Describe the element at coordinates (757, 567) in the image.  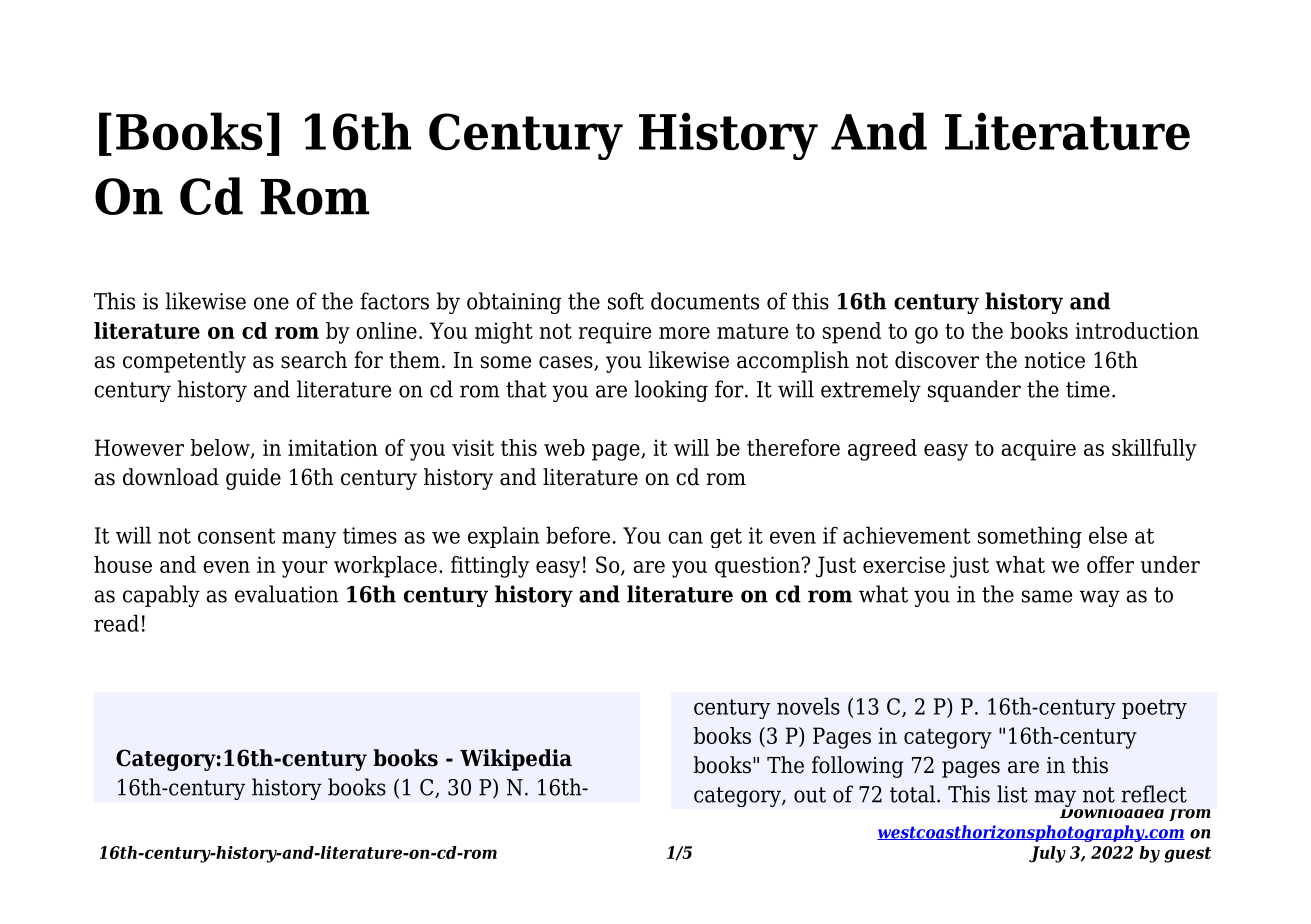
I see `question` at that location.
